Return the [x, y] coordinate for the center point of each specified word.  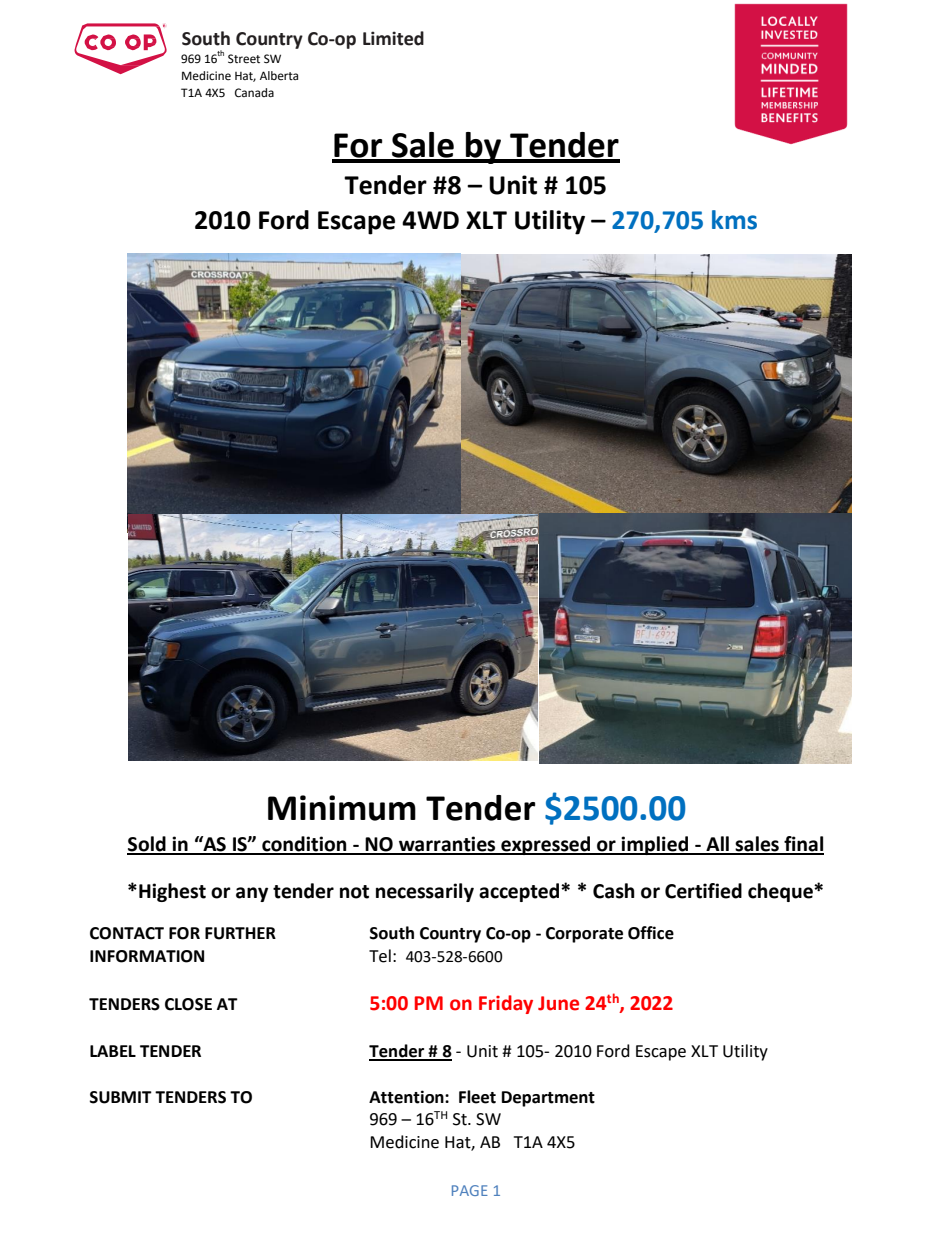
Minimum [342, 808]
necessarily [425, 892]
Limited [393, 38]
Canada [254, 93]
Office [651, 933]
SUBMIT [121, 1097]
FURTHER [240, 933]
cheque [781, 892]
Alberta [279, 75]
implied [655, 845]
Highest [172, 892]
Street [244, 59]
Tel [380, 956]
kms [734, 220]
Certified [703, 891]
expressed [546, 845]
